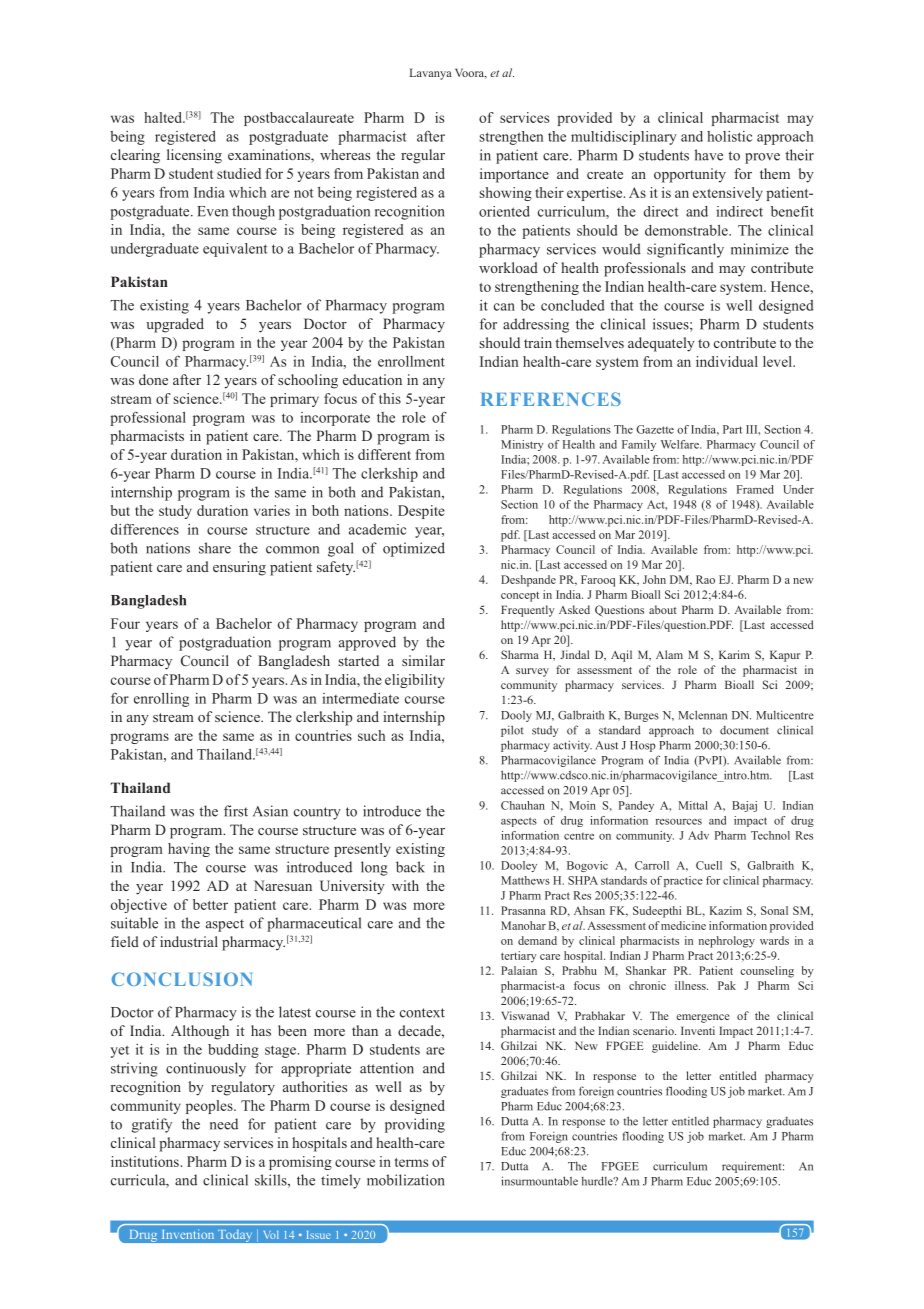 This page has height=1309, width=924. What do you see at coordinates (146, 1161) in the page?
I see `institutions` at bounding box center [146, 1161].
